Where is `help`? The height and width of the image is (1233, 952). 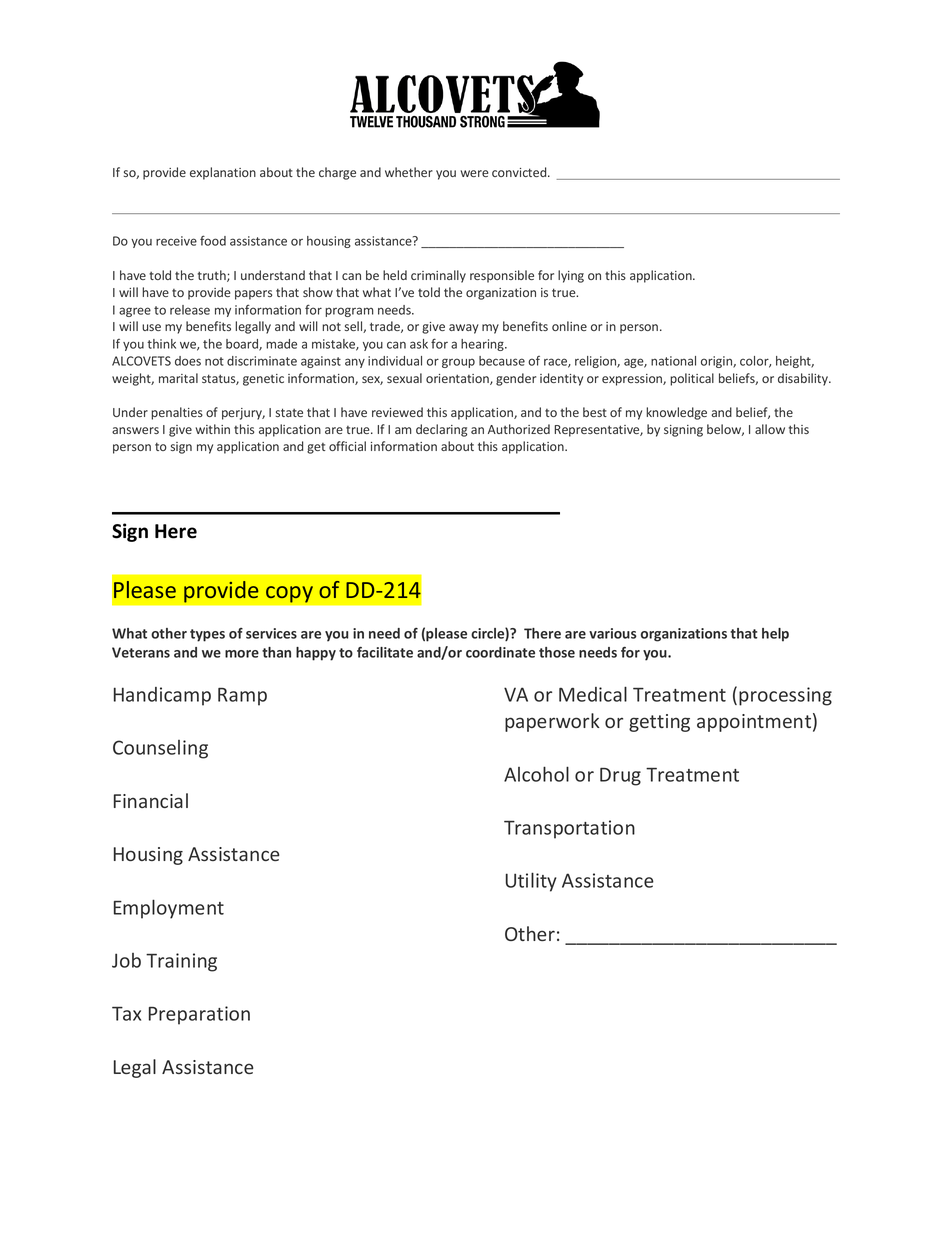 help is located at coordinates (775, 635).
